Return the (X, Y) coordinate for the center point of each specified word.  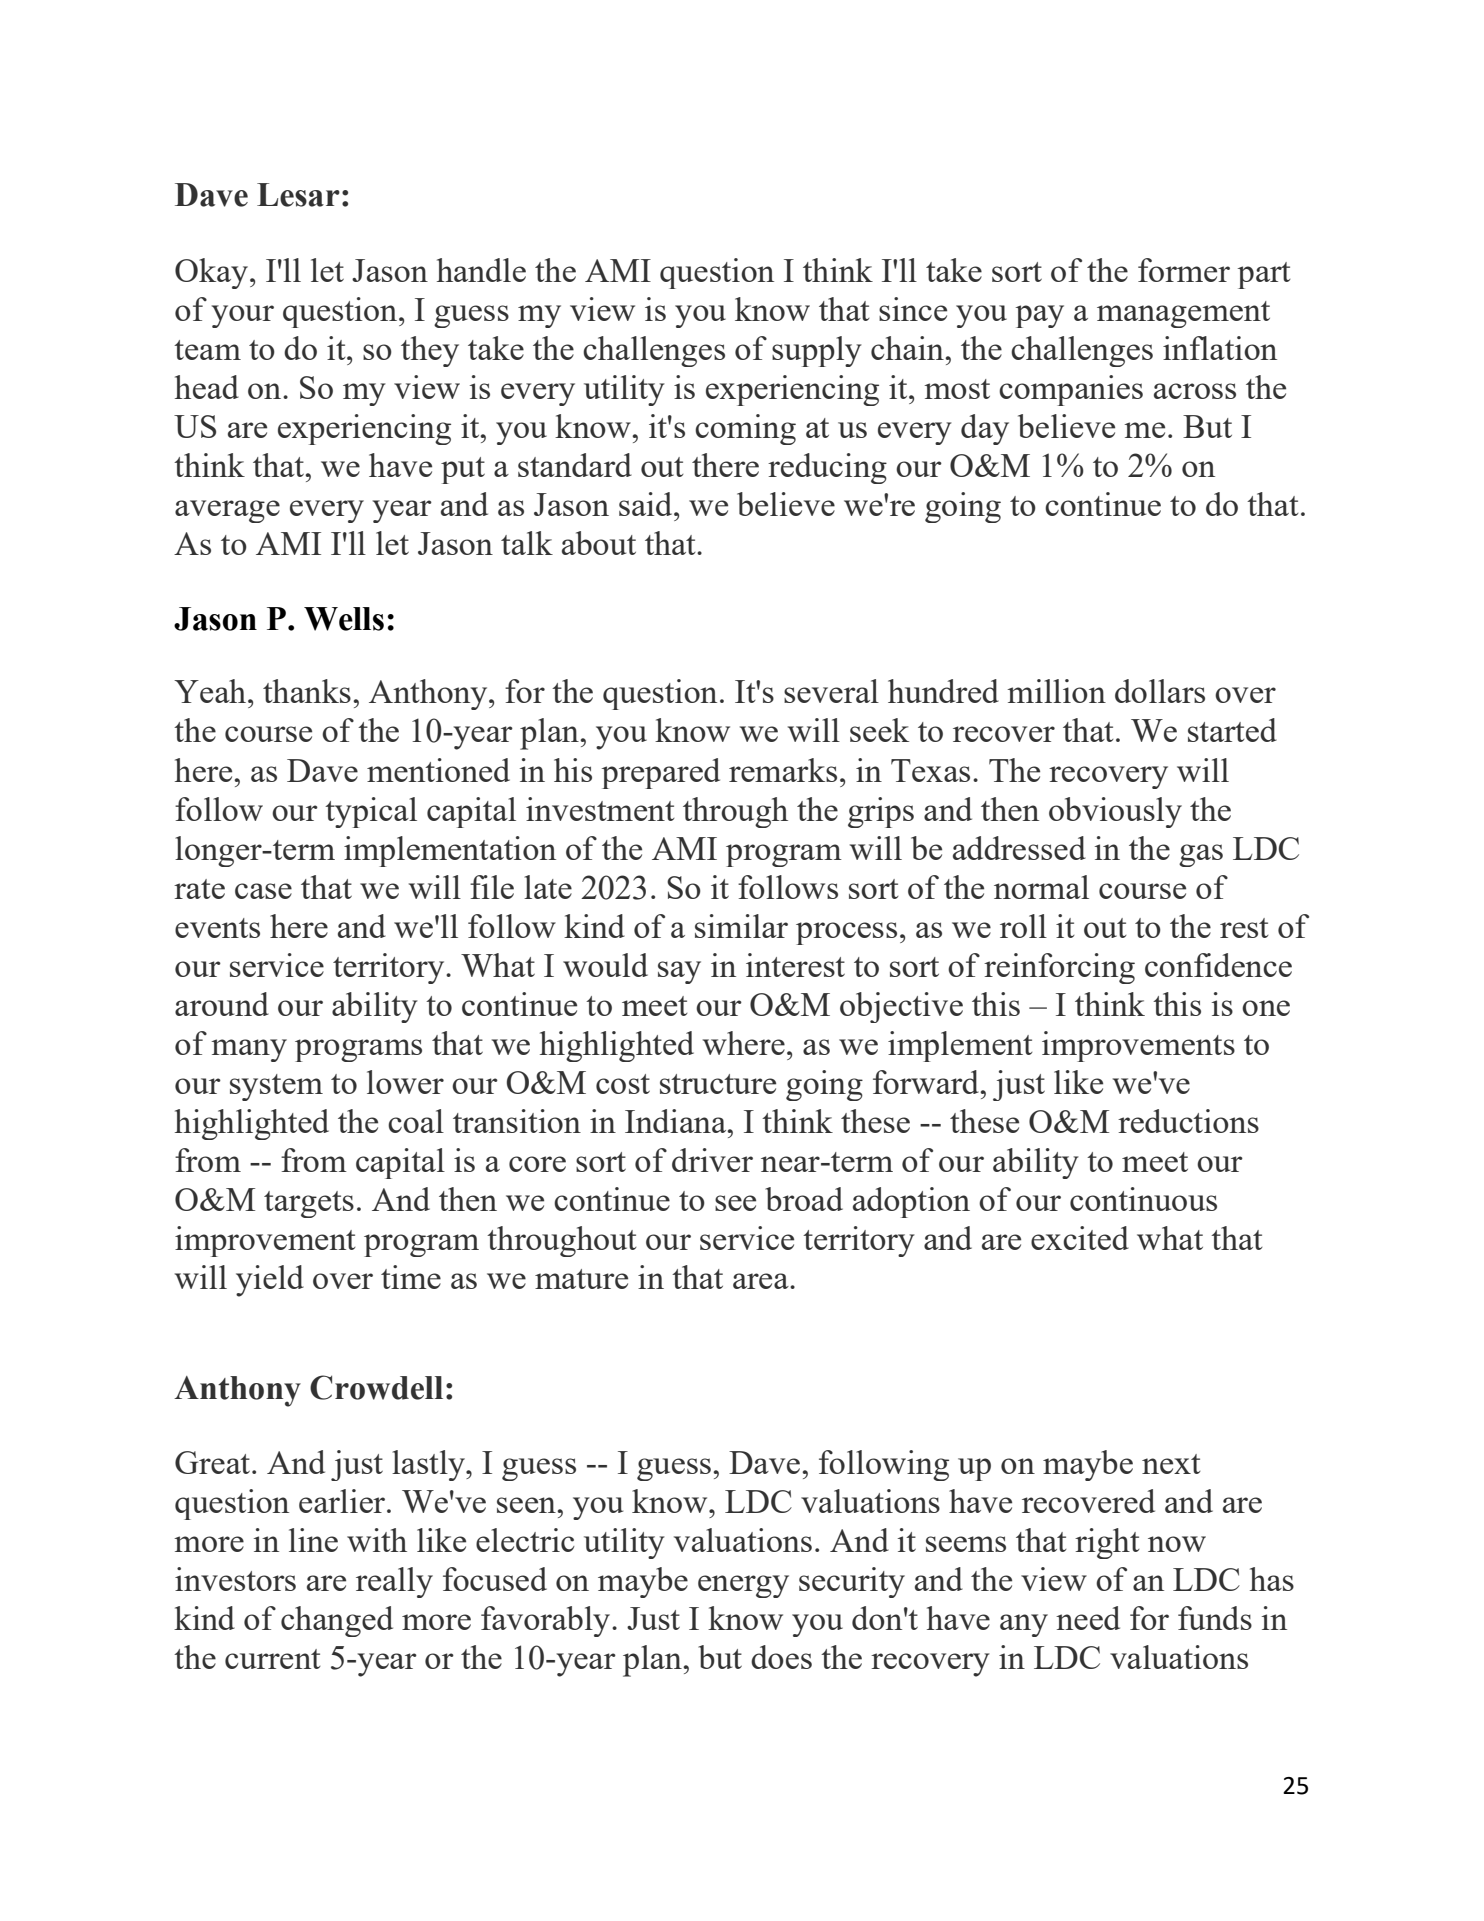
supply (817, 351)
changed (337, 1621)
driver (712, 1160)
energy (743, 1586)
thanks (307, 691)
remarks (783, 770)
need (1088, 1618)
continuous (1143, 1199)
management (1183, 314)
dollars (1160, 691)
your (243, 316)
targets (309, 1204)
